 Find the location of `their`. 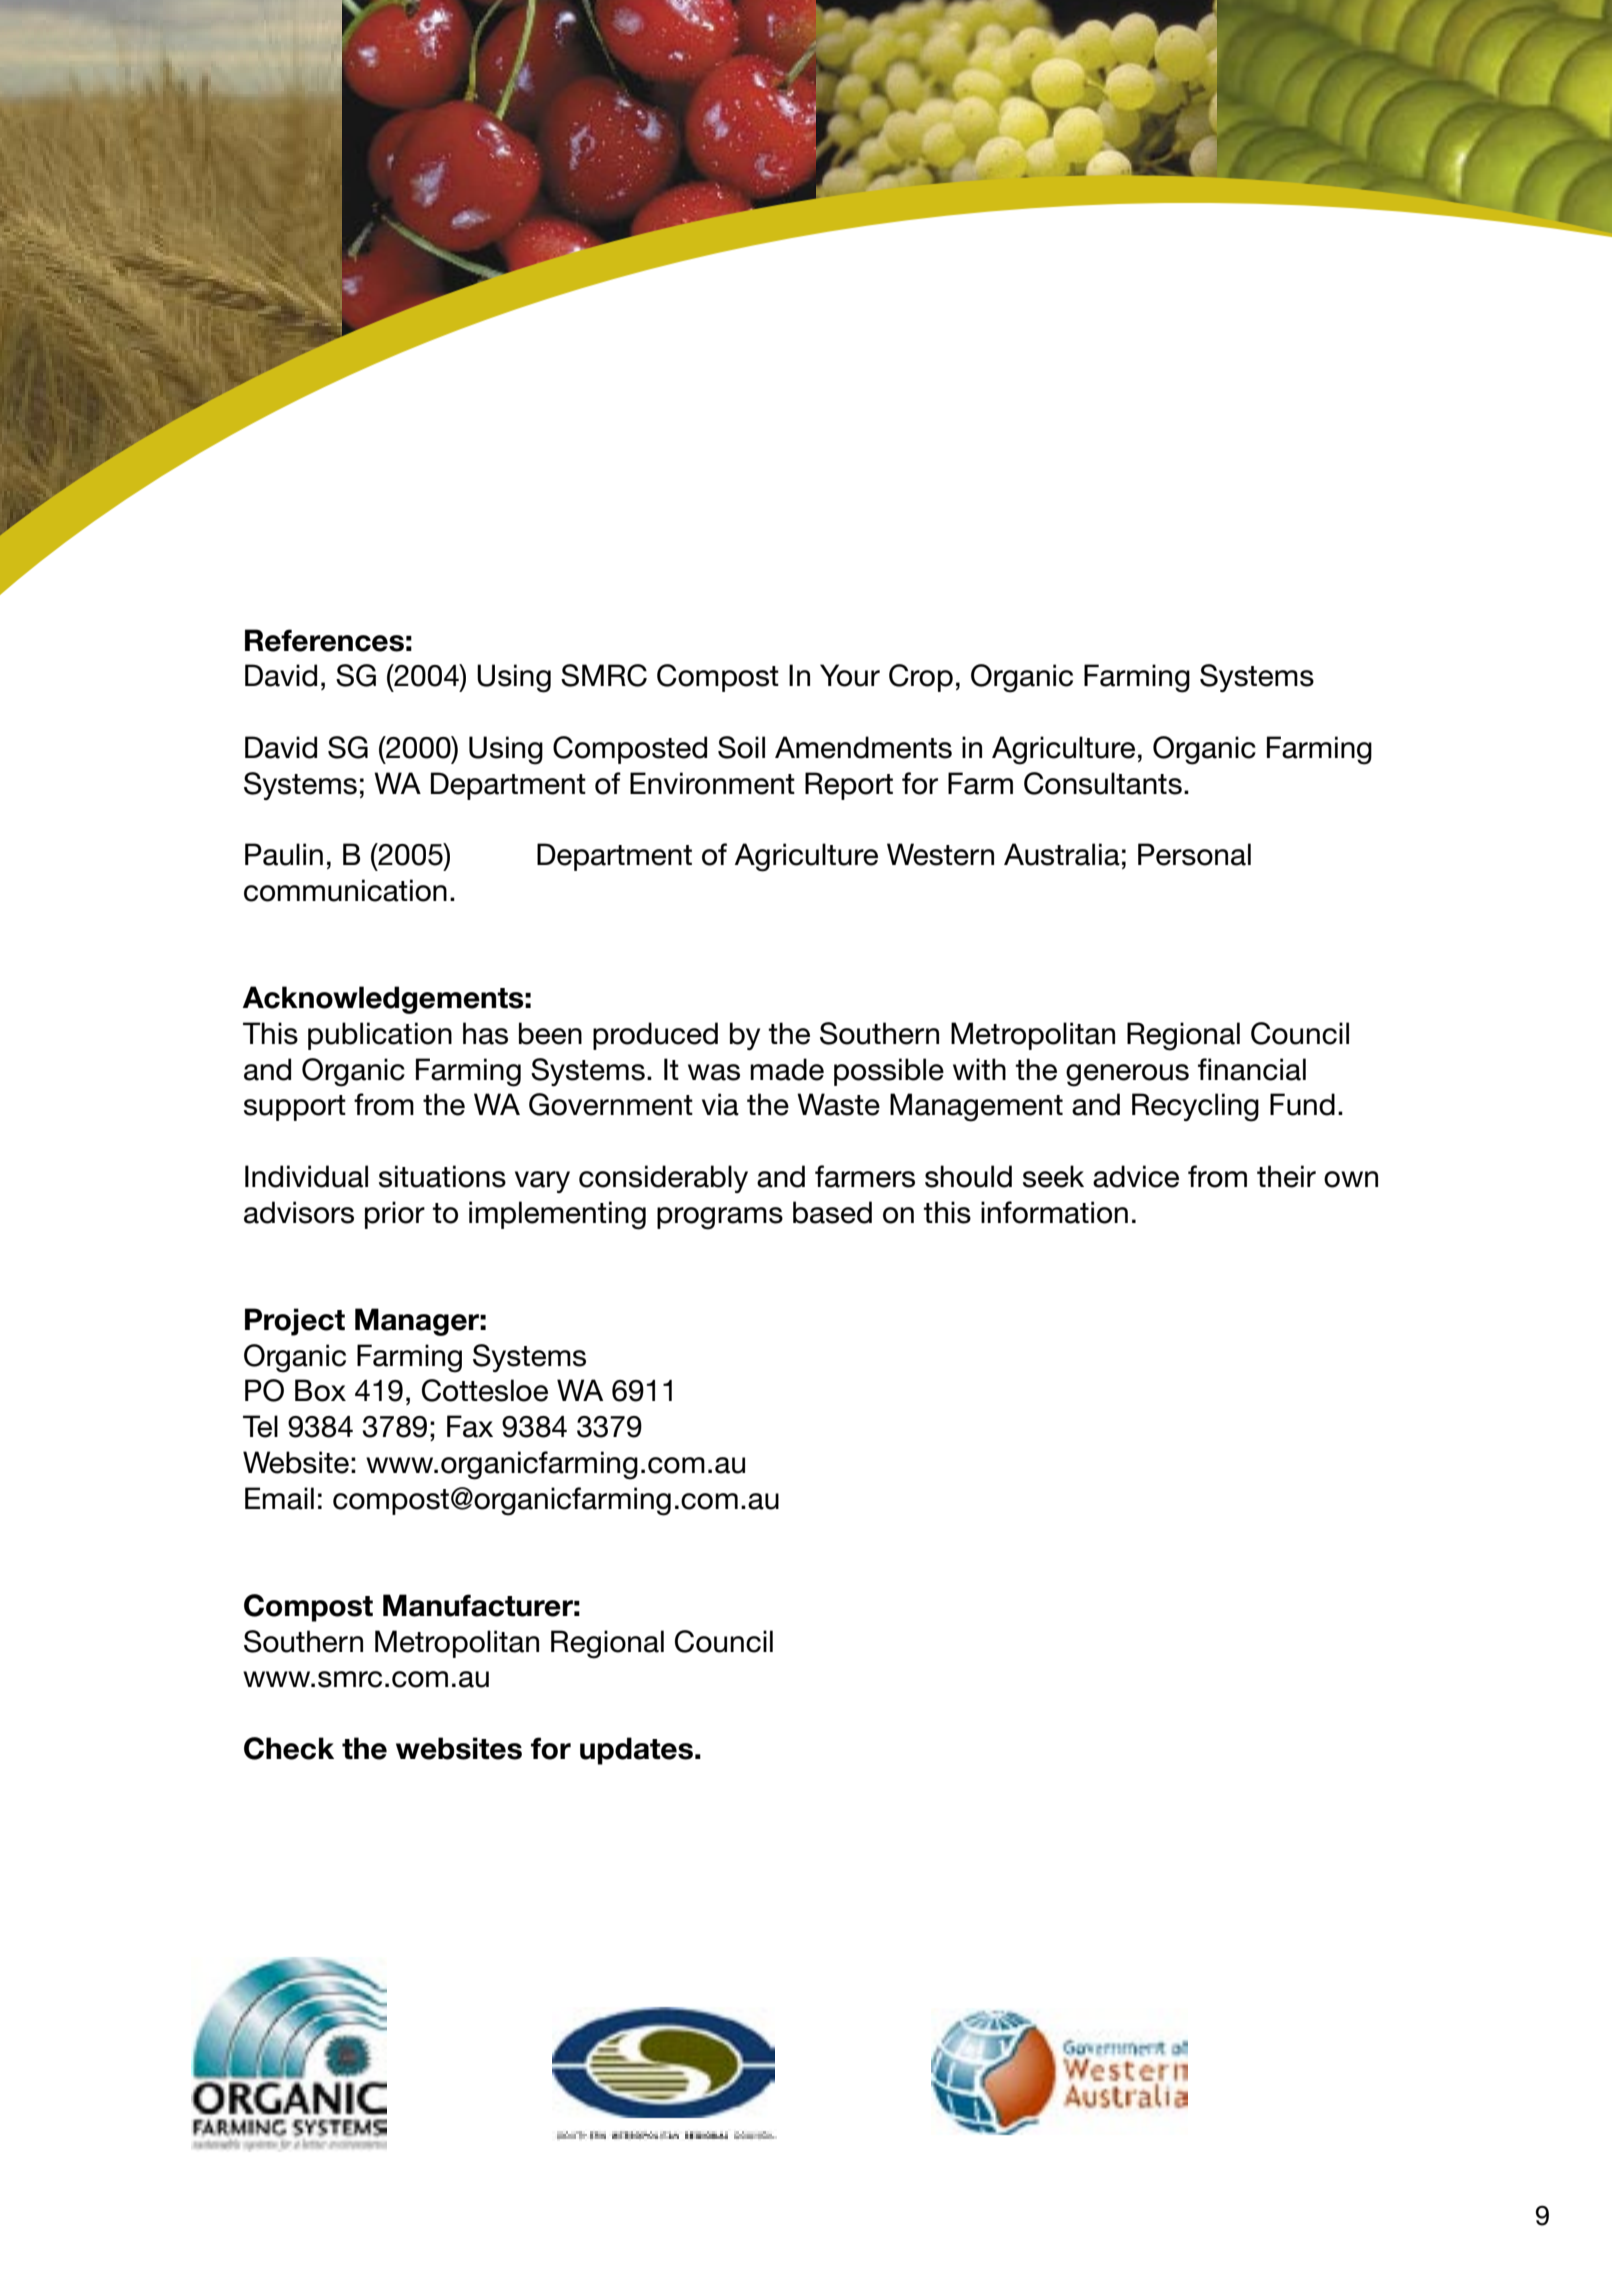

their is located at coordinates (1286, 1176).
